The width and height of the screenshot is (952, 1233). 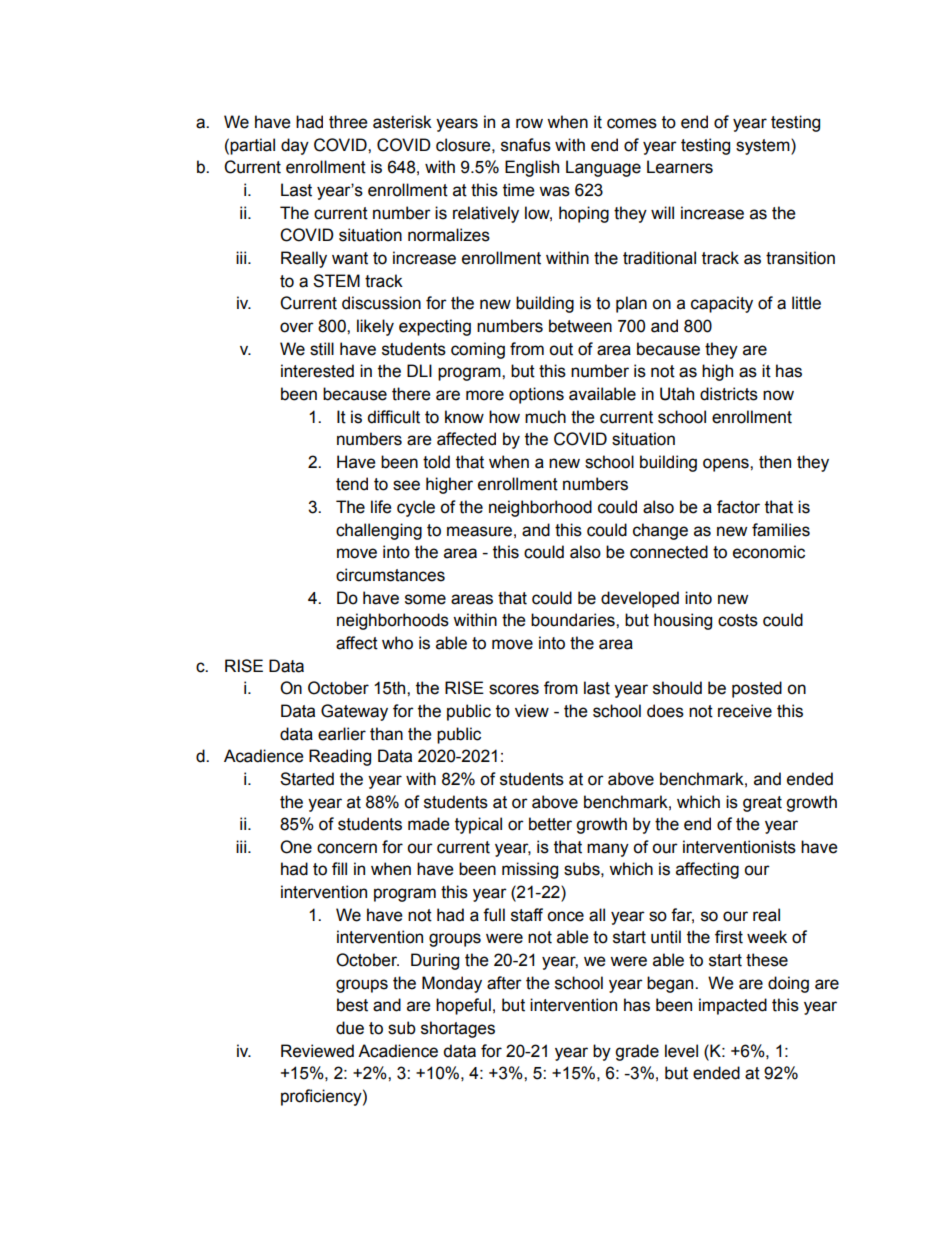 I want to click on due, so click(x=350, y=1028).
